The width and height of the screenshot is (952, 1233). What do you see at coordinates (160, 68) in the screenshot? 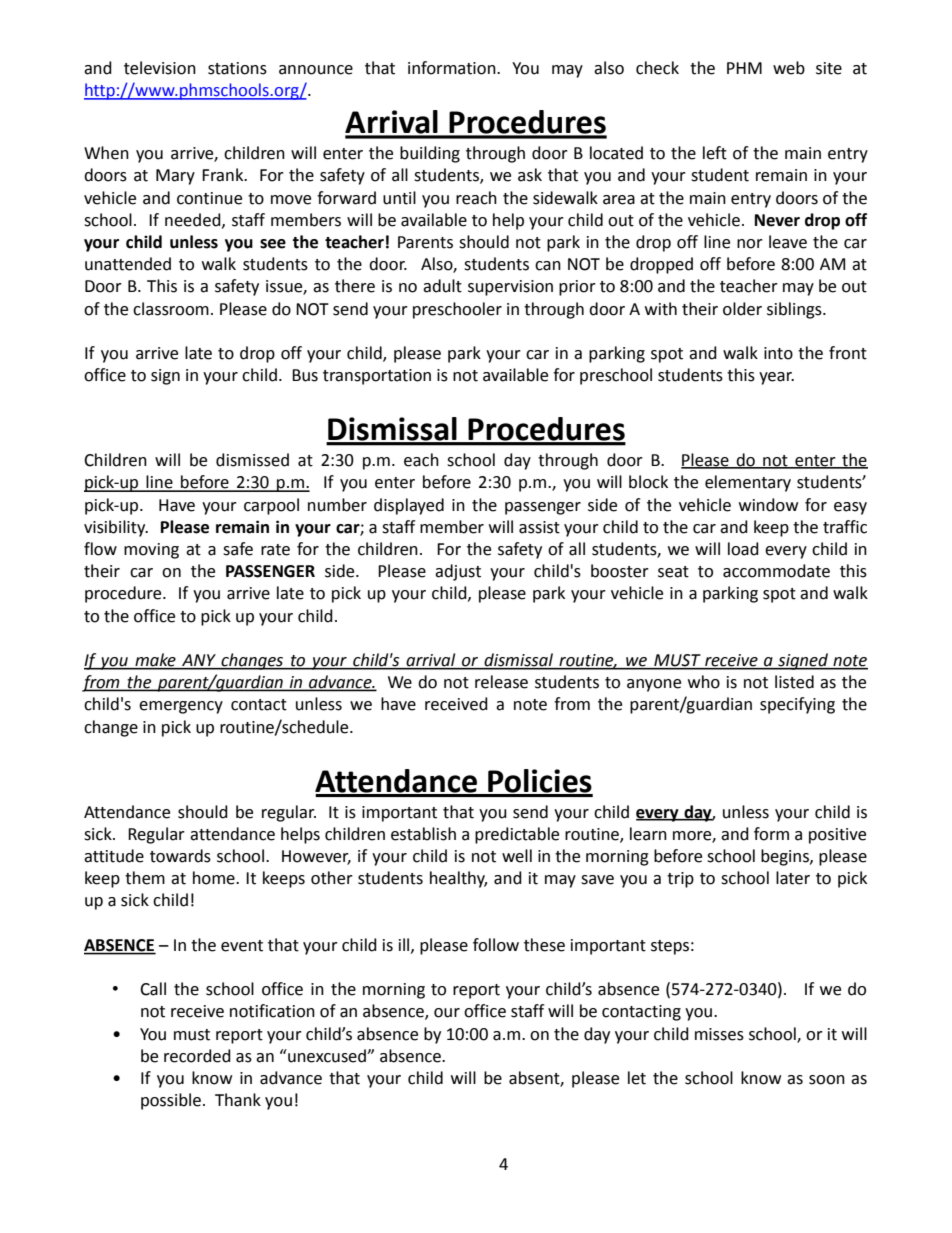
I see `television` at bounding box center [160, 68].
